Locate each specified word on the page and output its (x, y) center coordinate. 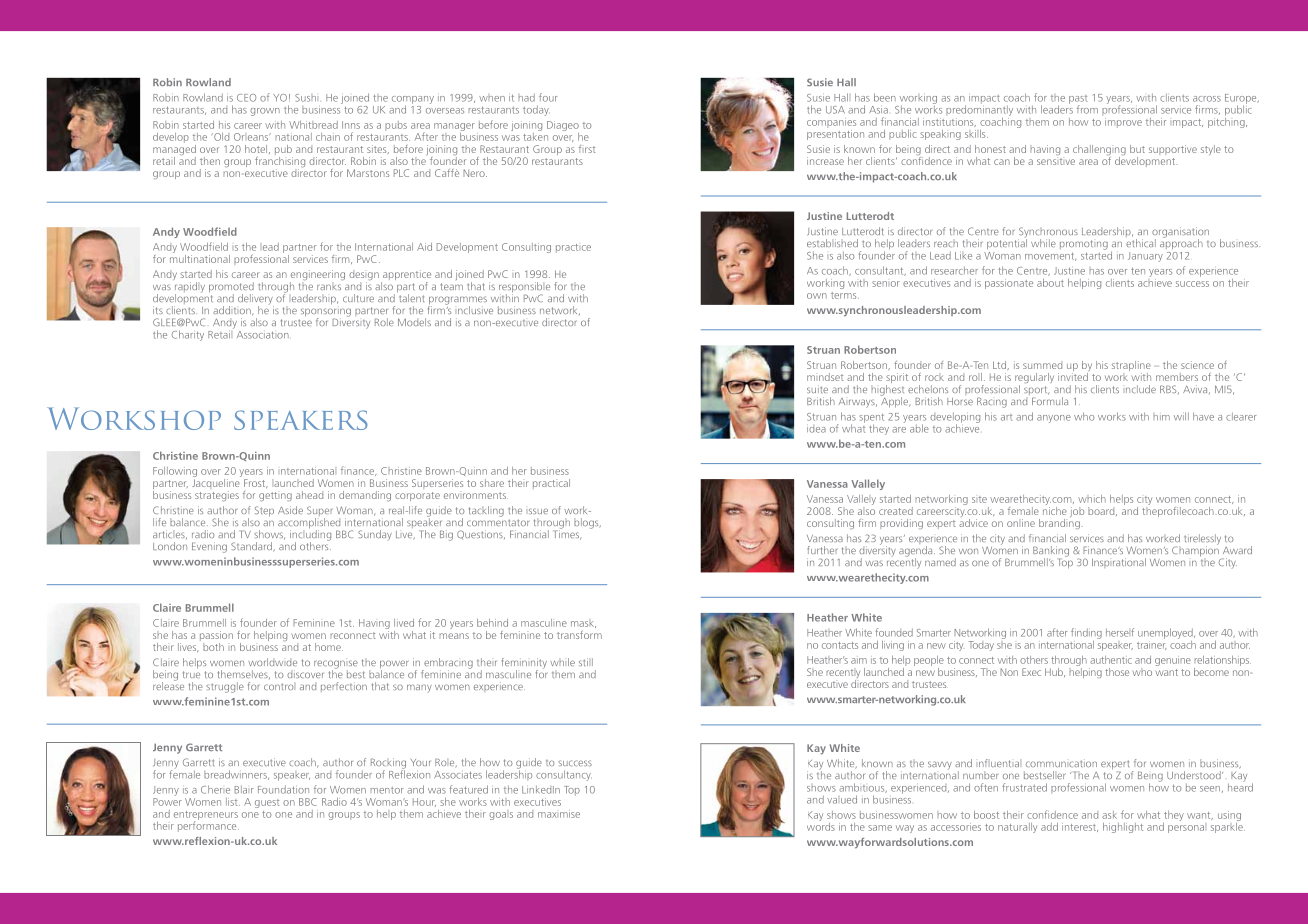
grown (265, 112)
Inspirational (1119, 563)
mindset (825, 377)
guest (267, 803)
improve (1123, 123)
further (822, 550)
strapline (1131, 367)
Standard (252, 547)
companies (831, 123)
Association (263, 335)
